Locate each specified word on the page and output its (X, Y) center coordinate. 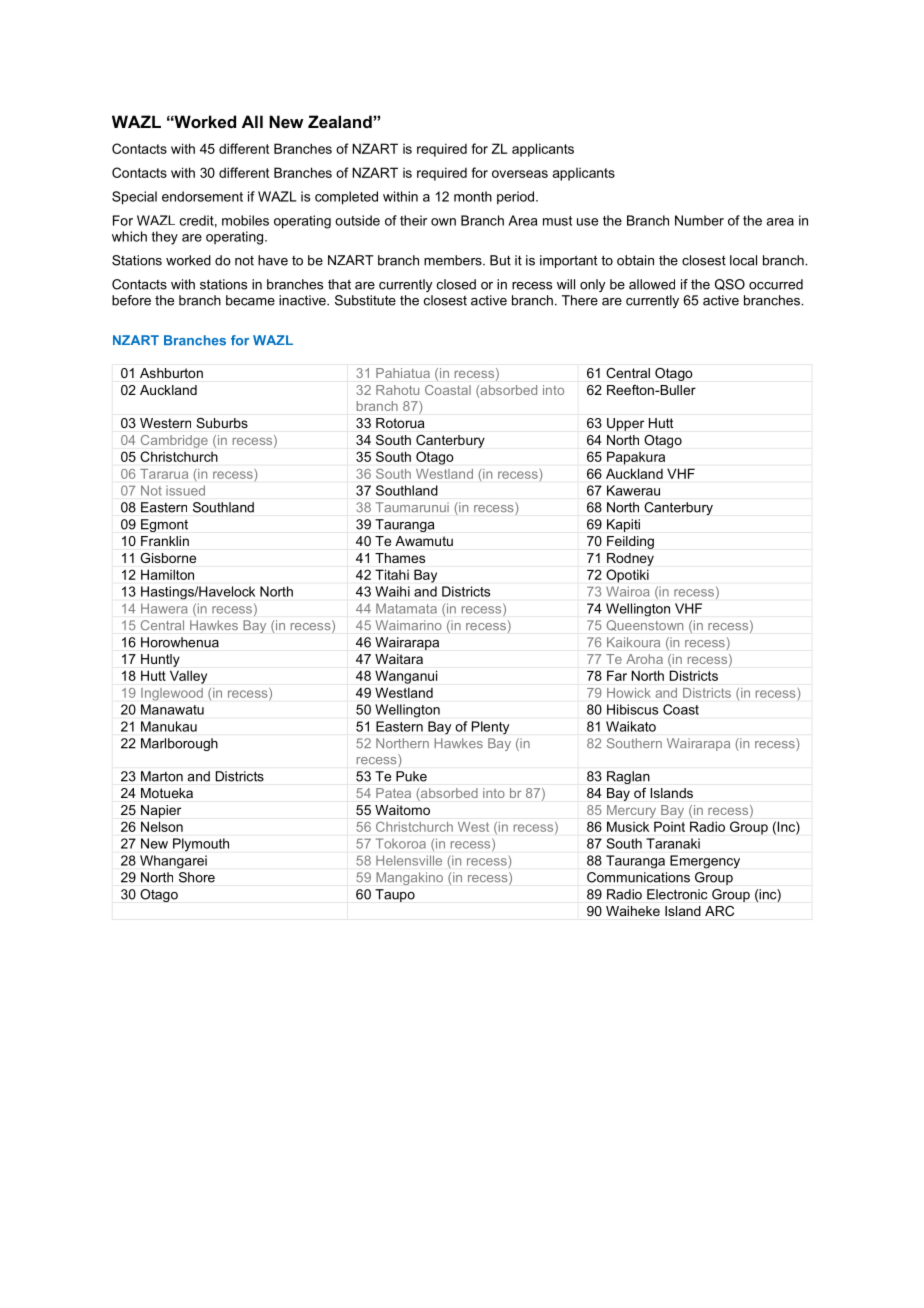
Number (699, 220)
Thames (400, 558)
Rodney (630, 559)
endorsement (202, 196)
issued (185, 490)
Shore (197, 877)
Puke (411, 776)
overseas (520, 174)
